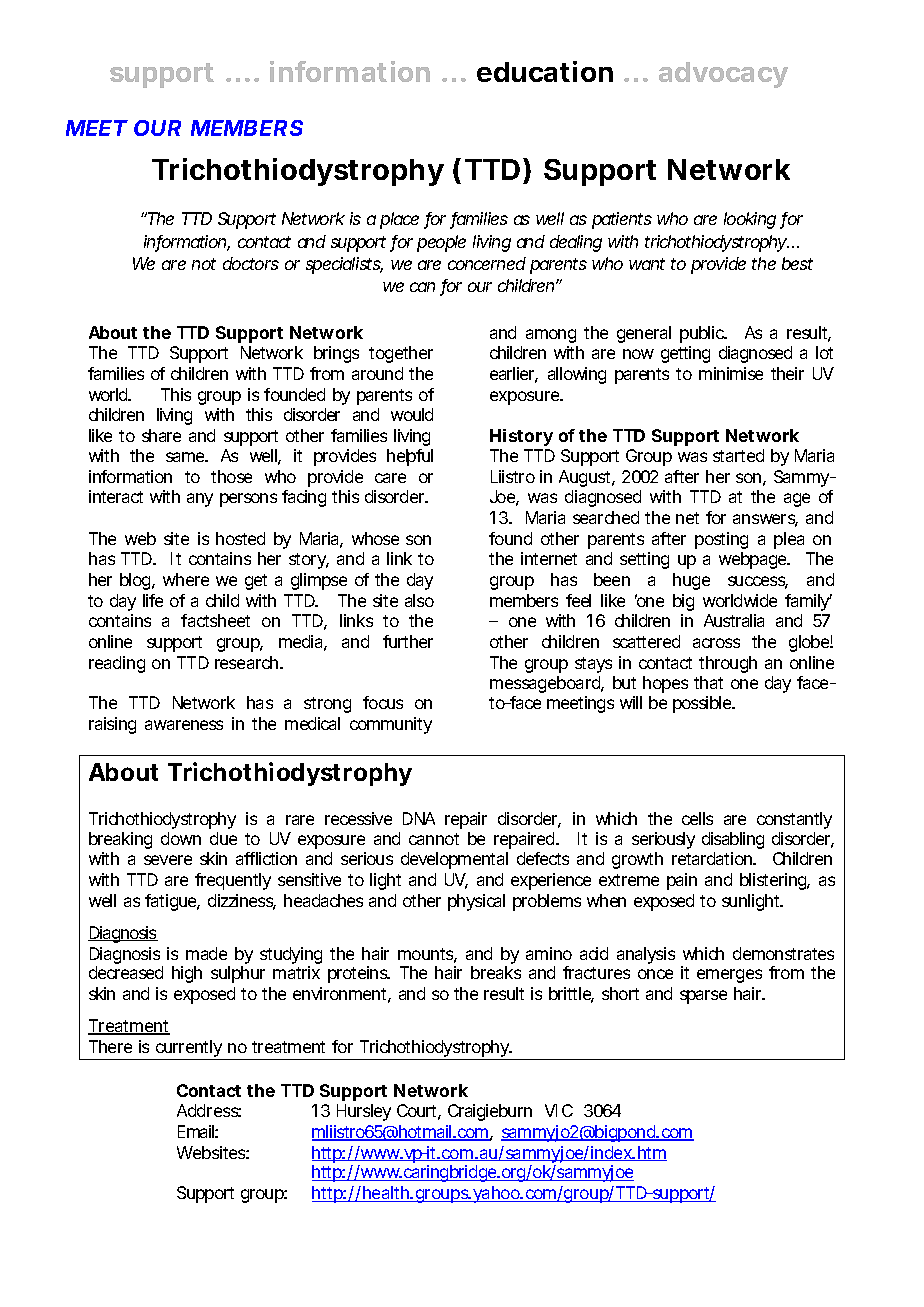 The image size is (924, 1307). I want to click on helpful, so click(410, 457).
